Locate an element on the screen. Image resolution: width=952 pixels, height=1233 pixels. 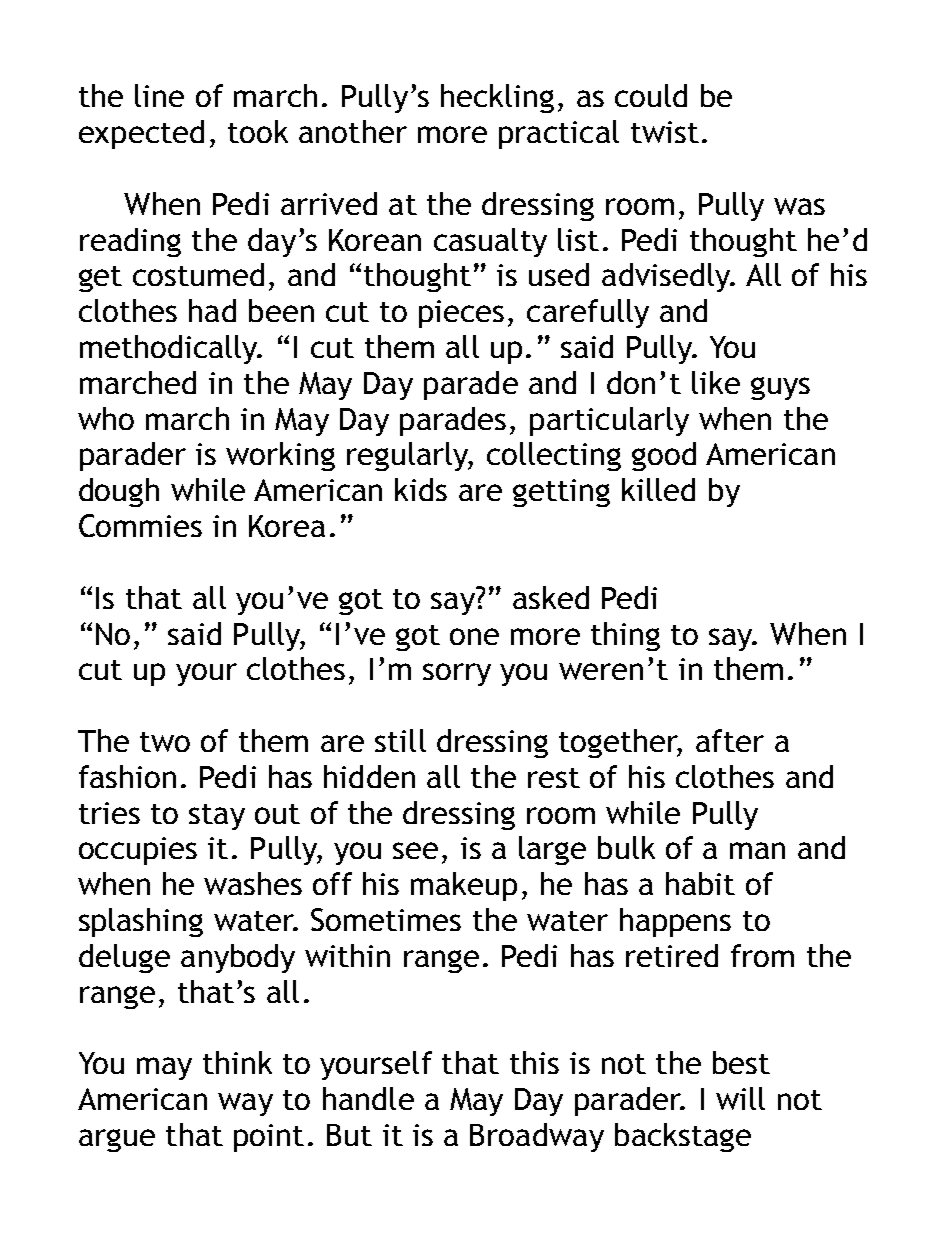
think is located at coordinates (237, 1062).
